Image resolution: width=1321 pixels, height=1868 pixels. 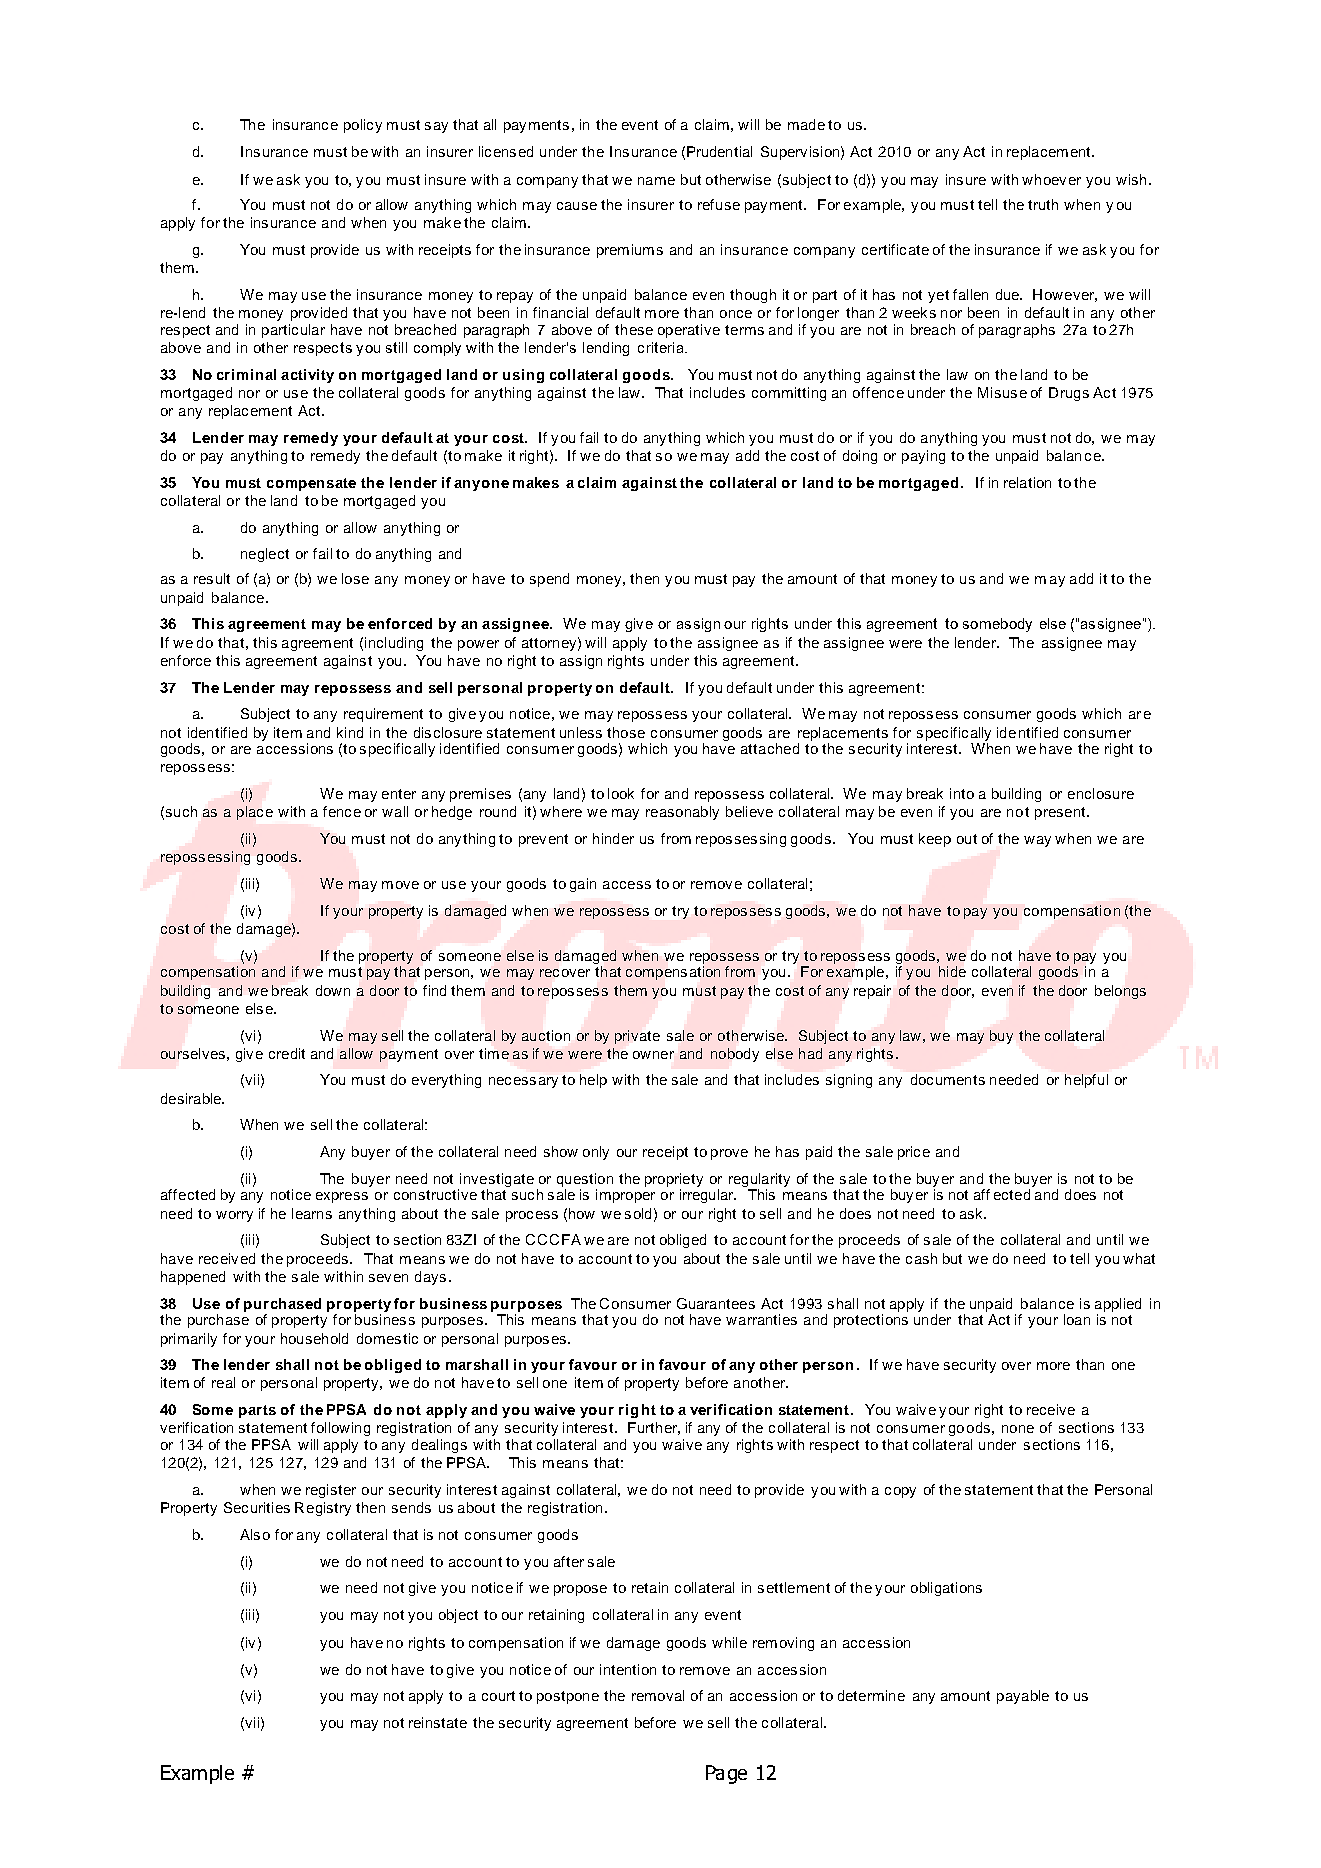 I want to click on name, so click(x=656, y=181).
